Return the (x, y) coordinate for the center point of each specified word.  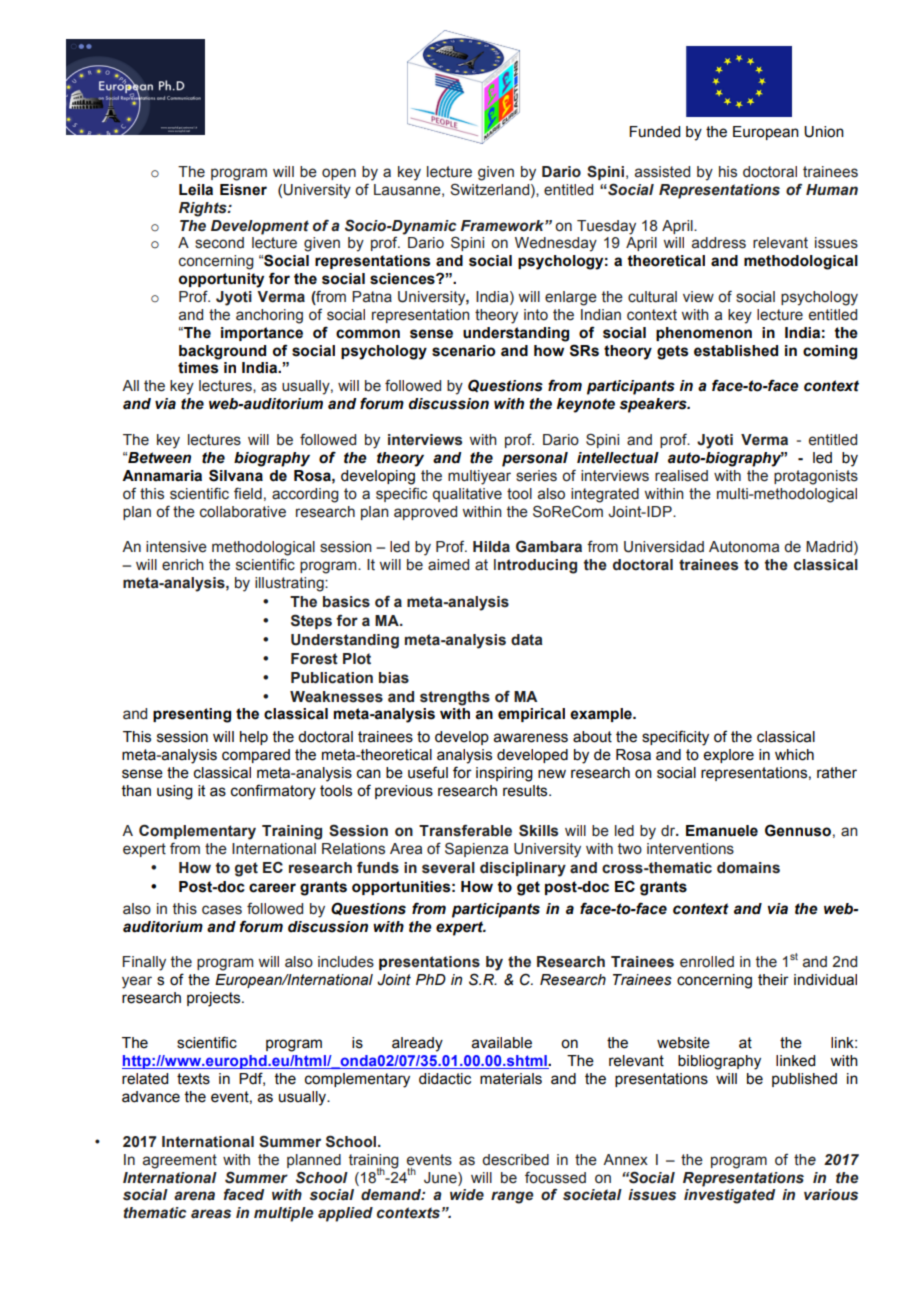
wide (467, 1195)
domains (748, 868)
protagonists (816, 477)
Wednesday (556, 244)
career (272, 888)
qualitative (467, 495)
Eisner (243, 190)
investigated (729, 1196)
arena (194, 1196)
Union (824, 132)
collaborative (243, 512)
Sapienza (476, 849)
